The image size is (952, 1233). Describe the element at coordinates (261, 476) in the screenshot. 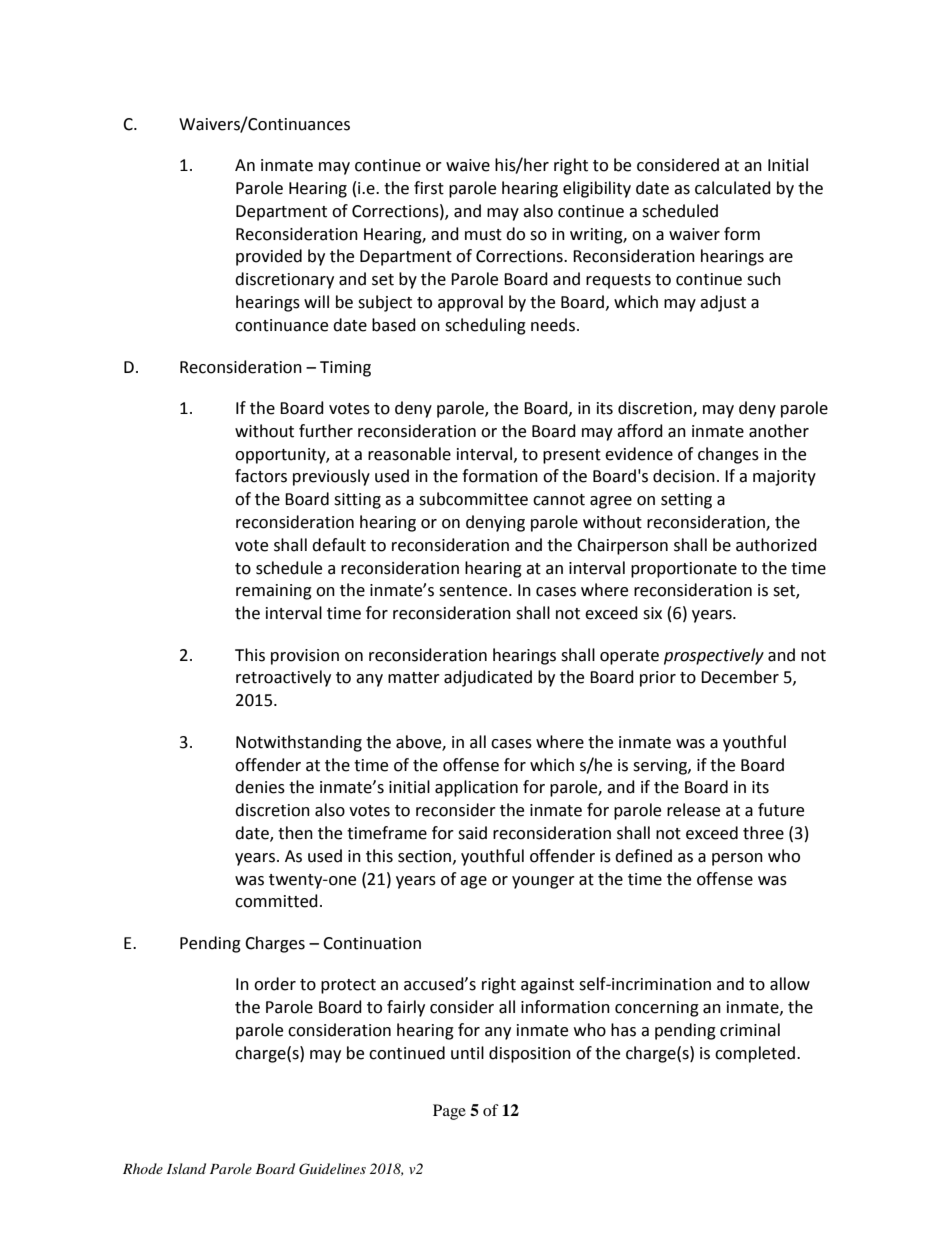

I see `factors` at that location.
